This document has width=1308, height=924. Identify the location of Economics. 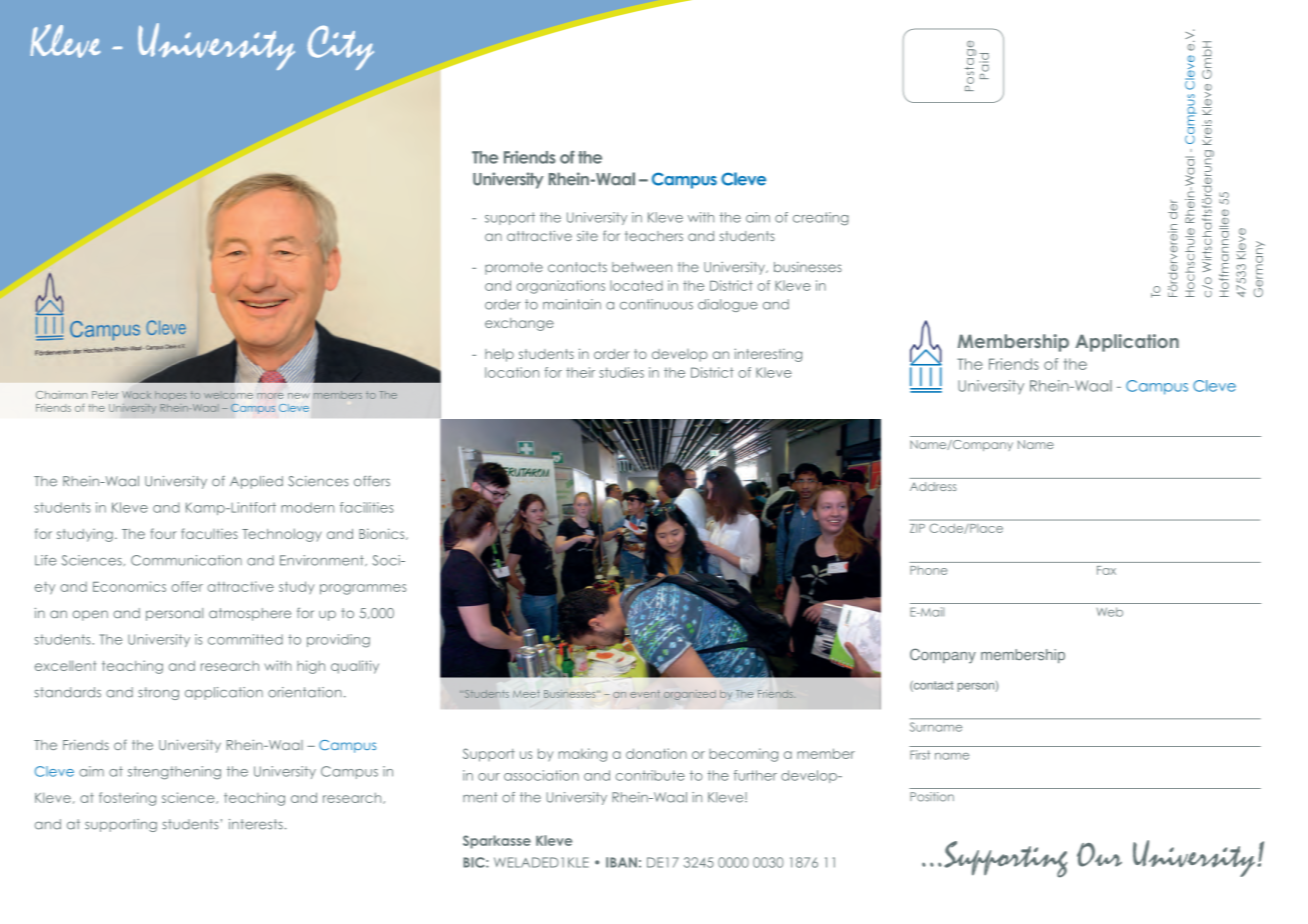
(129, 586).
